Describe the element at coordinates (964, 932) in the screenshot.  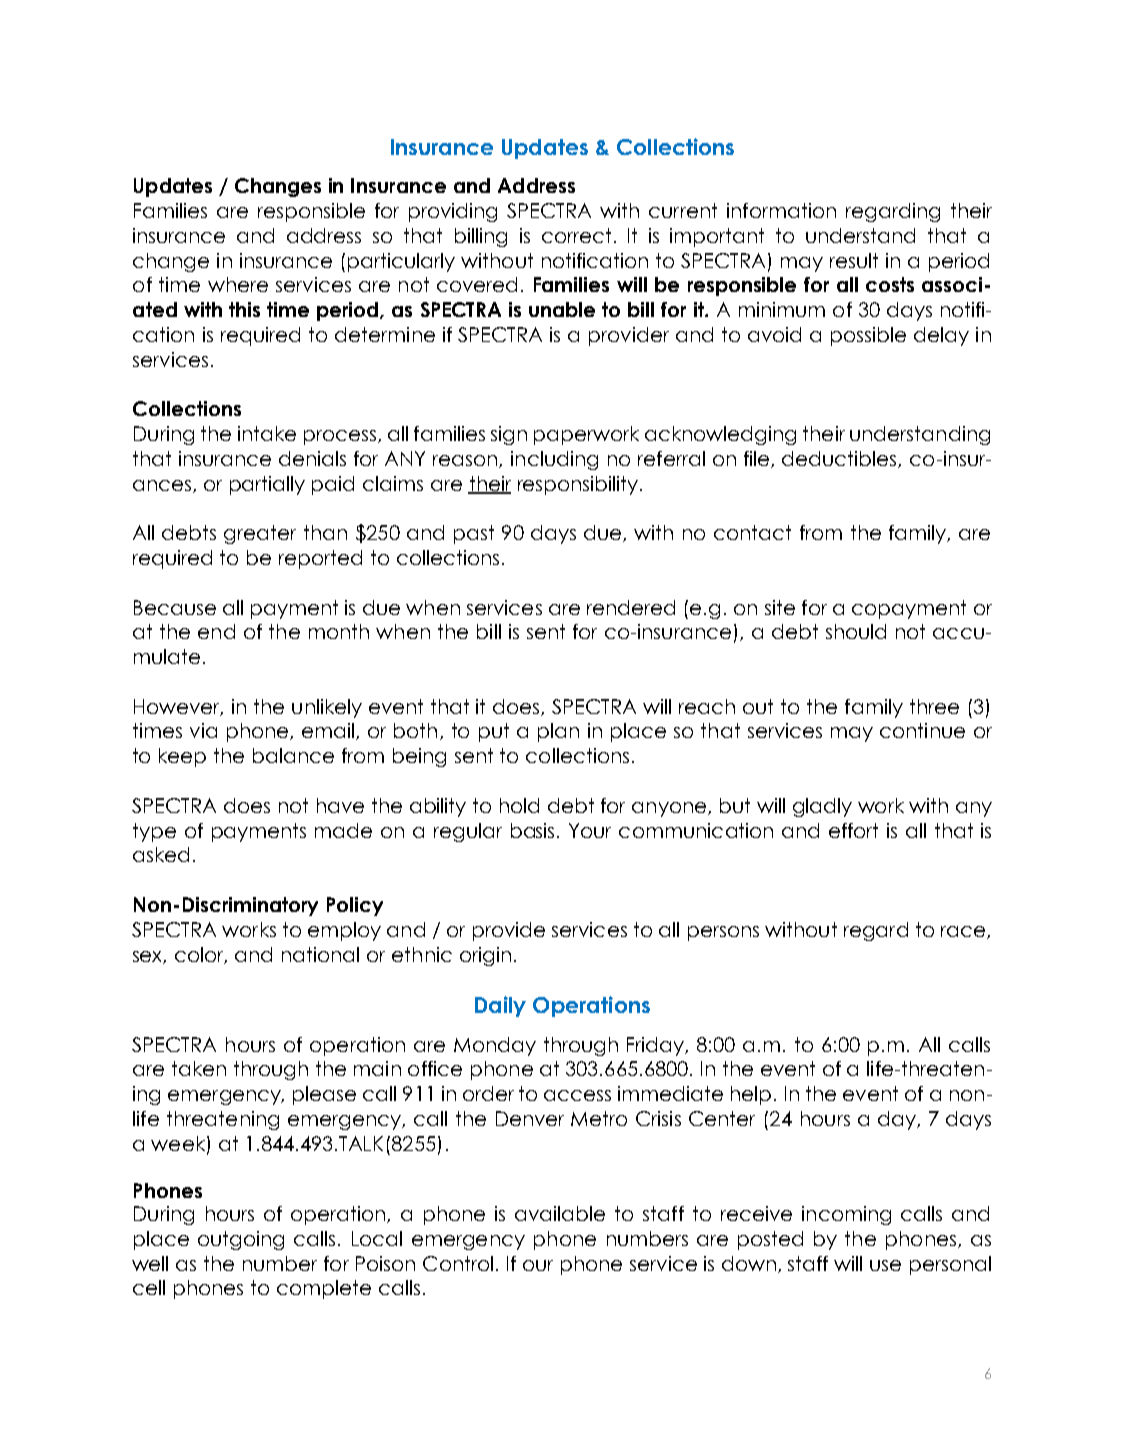
I see `race` at that location.
